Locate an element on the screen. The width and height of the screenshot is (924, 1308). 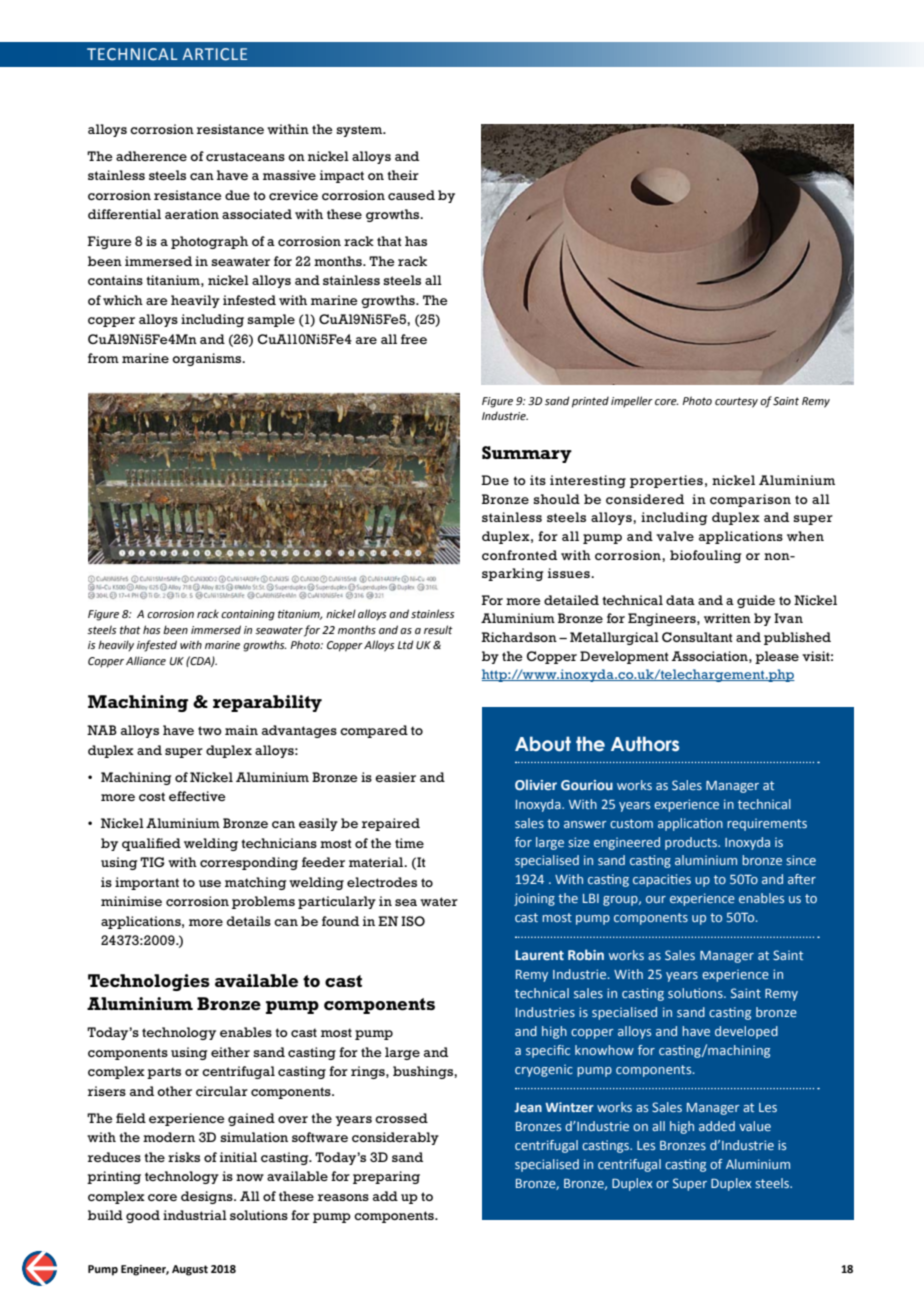
system is located at coordinates (360, 131).
